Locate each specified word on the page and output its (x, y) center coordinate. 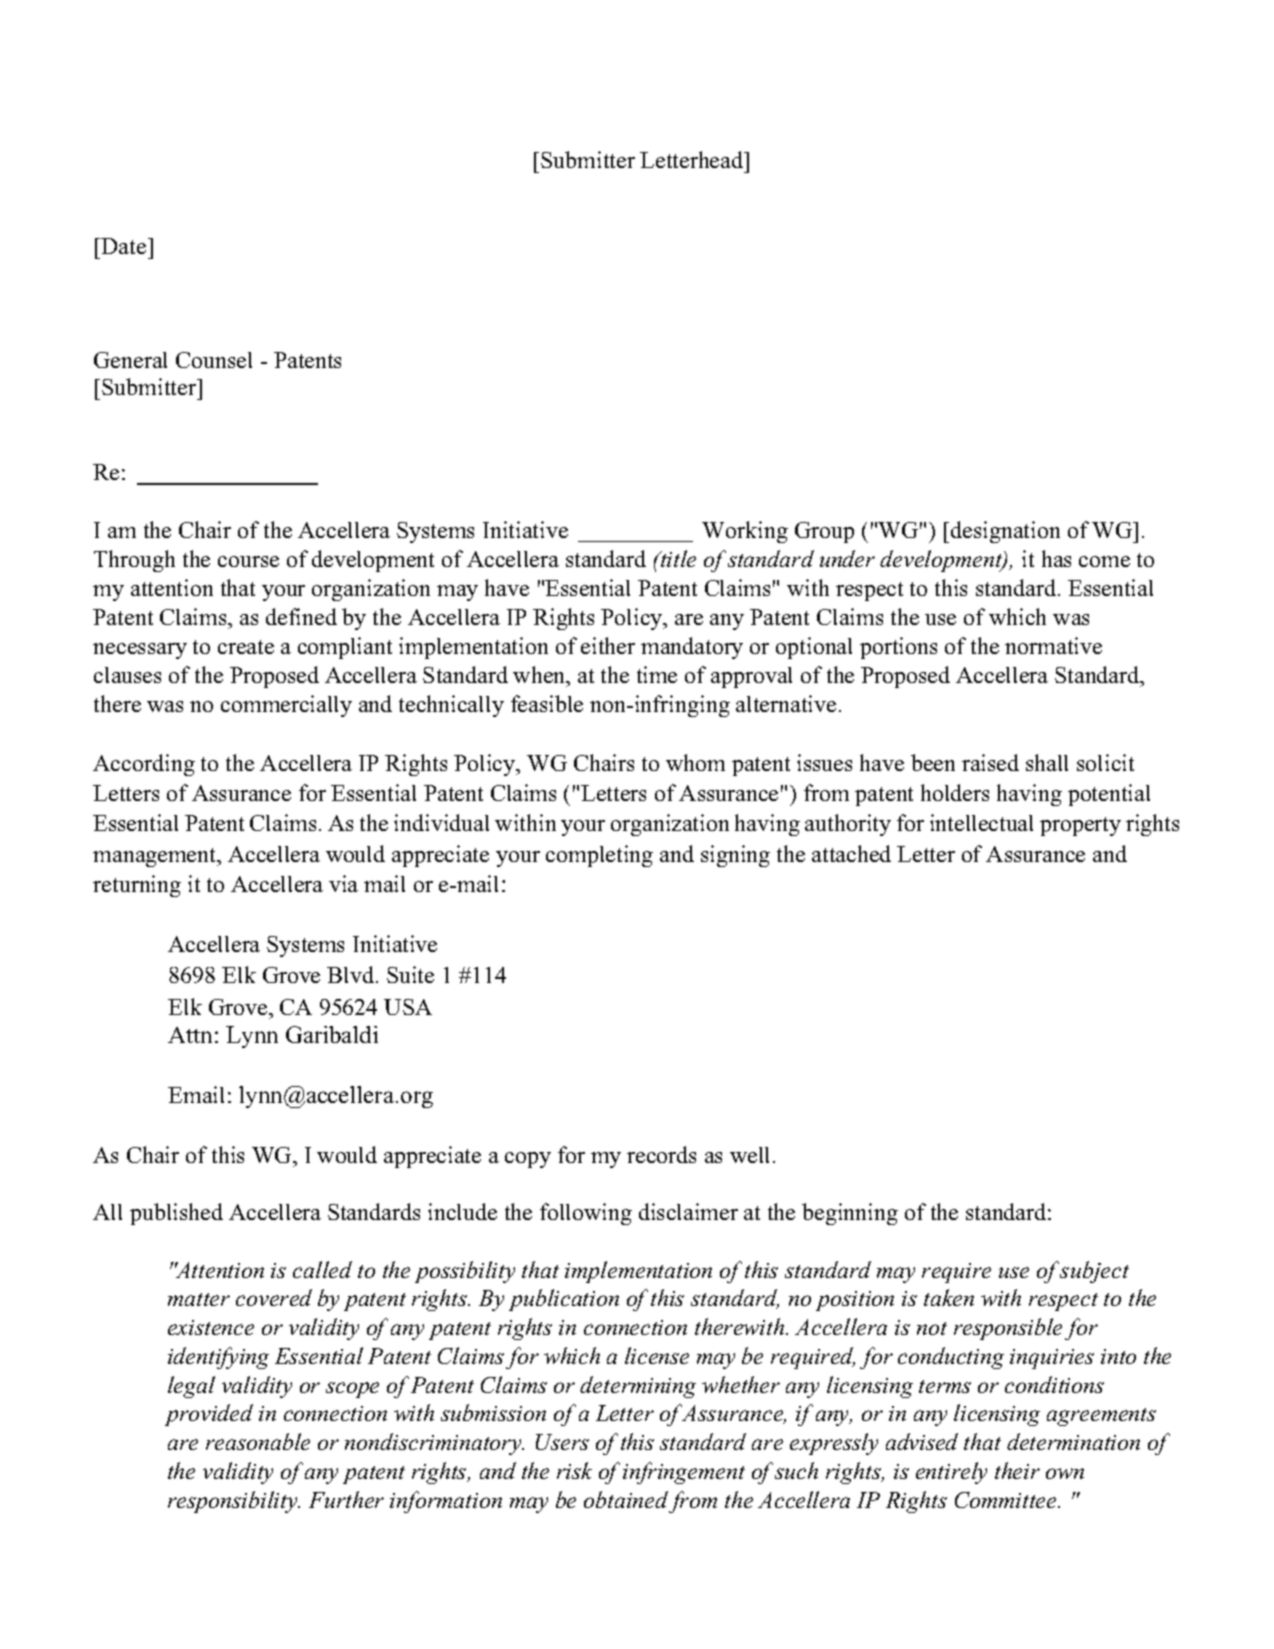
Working (745, 532)
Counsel (214, 360)
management (156, 857)
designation (1005, 532)
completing (599, 856)
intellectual (981, 822)
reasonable (258, 1441)
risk (574, 1470)
